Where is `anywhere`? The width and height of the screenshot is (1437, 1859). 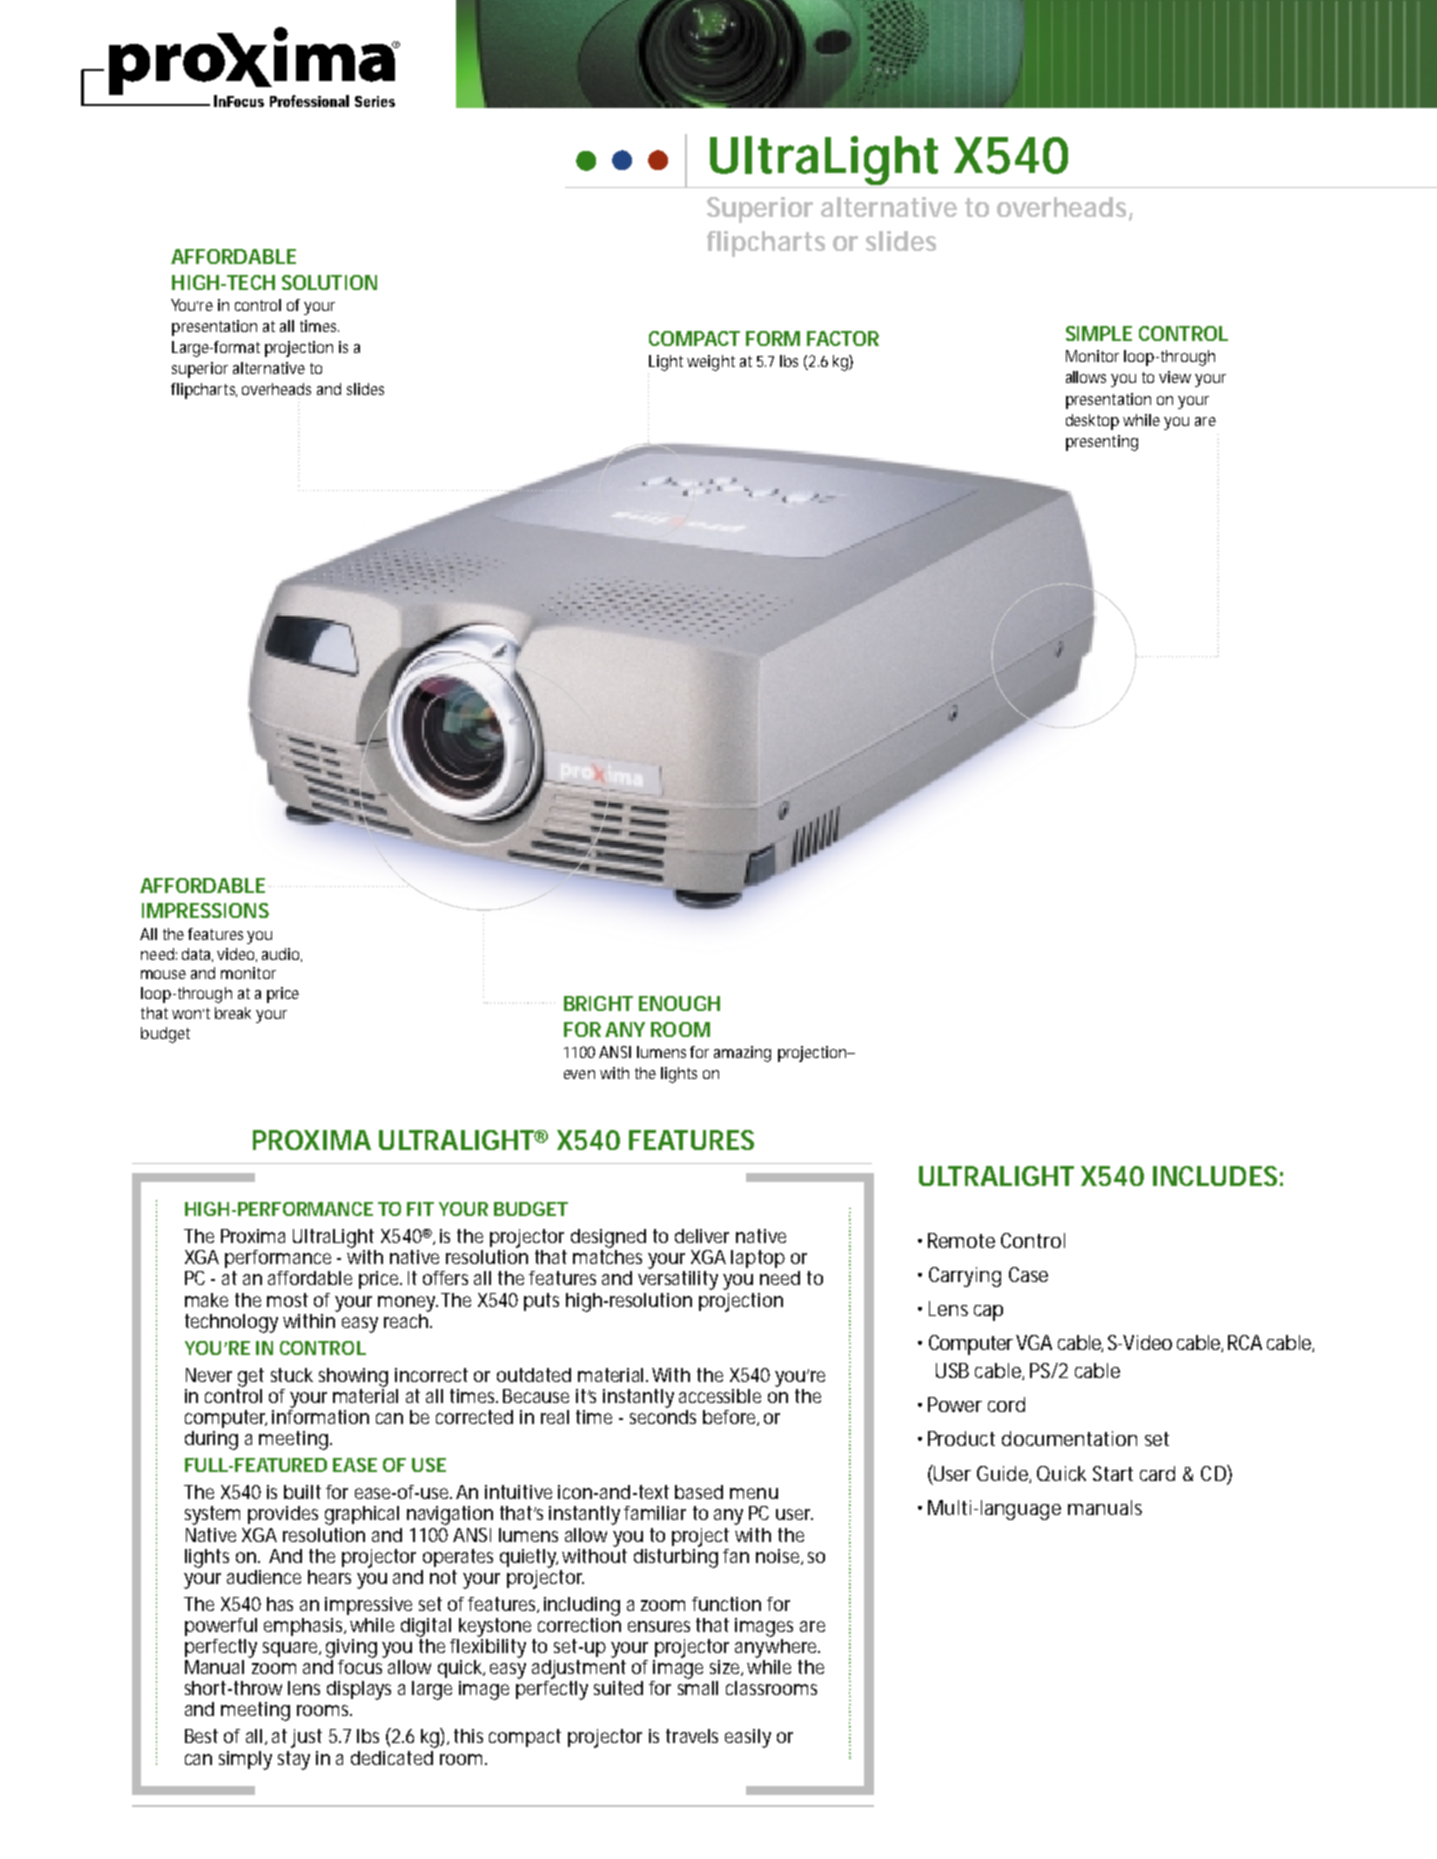
anywhere is located at coordinates (777, 1647).
